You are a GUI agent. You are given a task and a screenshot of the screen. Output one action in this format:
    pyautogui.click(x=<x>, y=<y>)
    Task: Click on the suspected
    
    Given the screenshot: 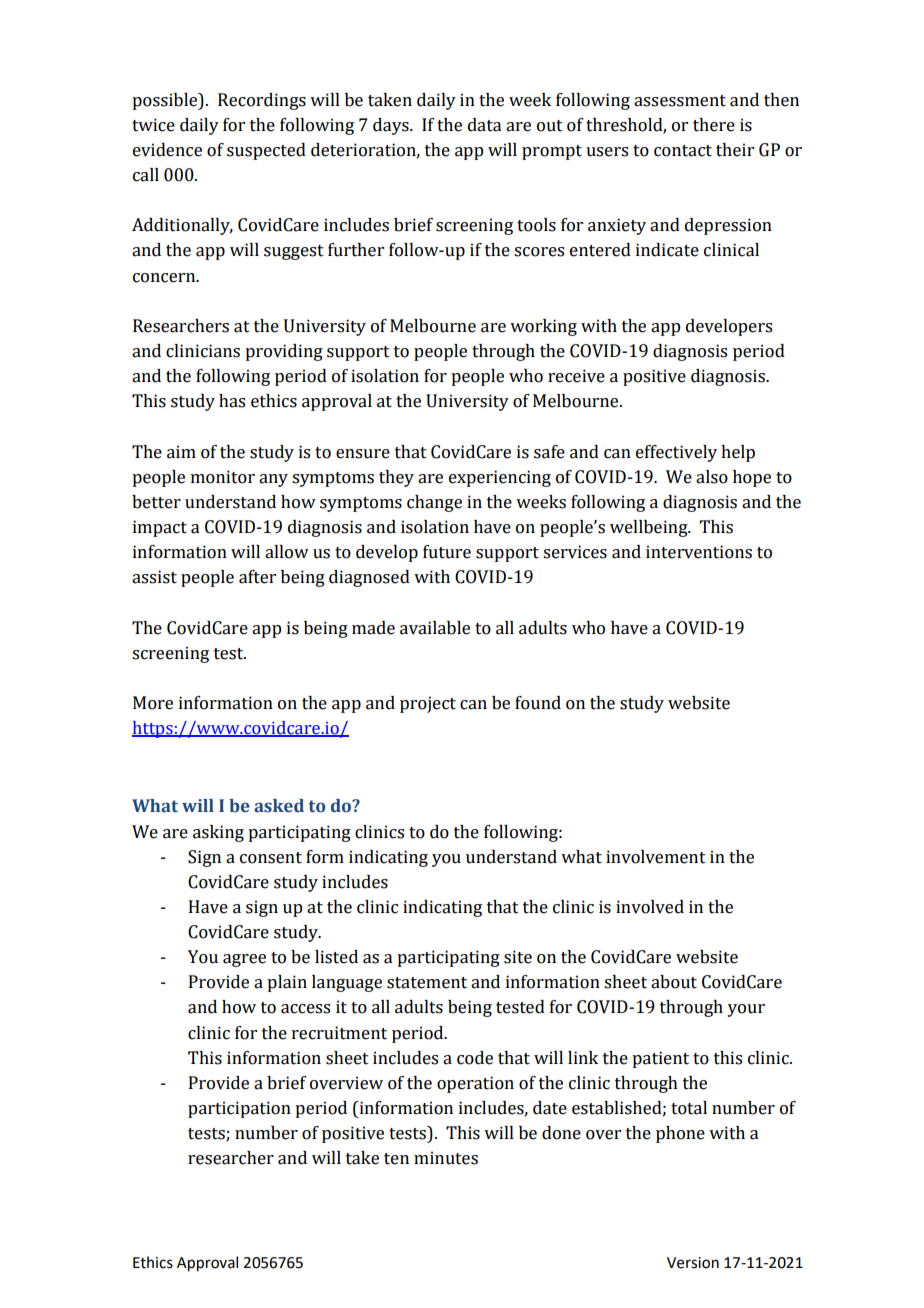 What is the action you would take?
    pyautogui.click(x=266, y=151)
